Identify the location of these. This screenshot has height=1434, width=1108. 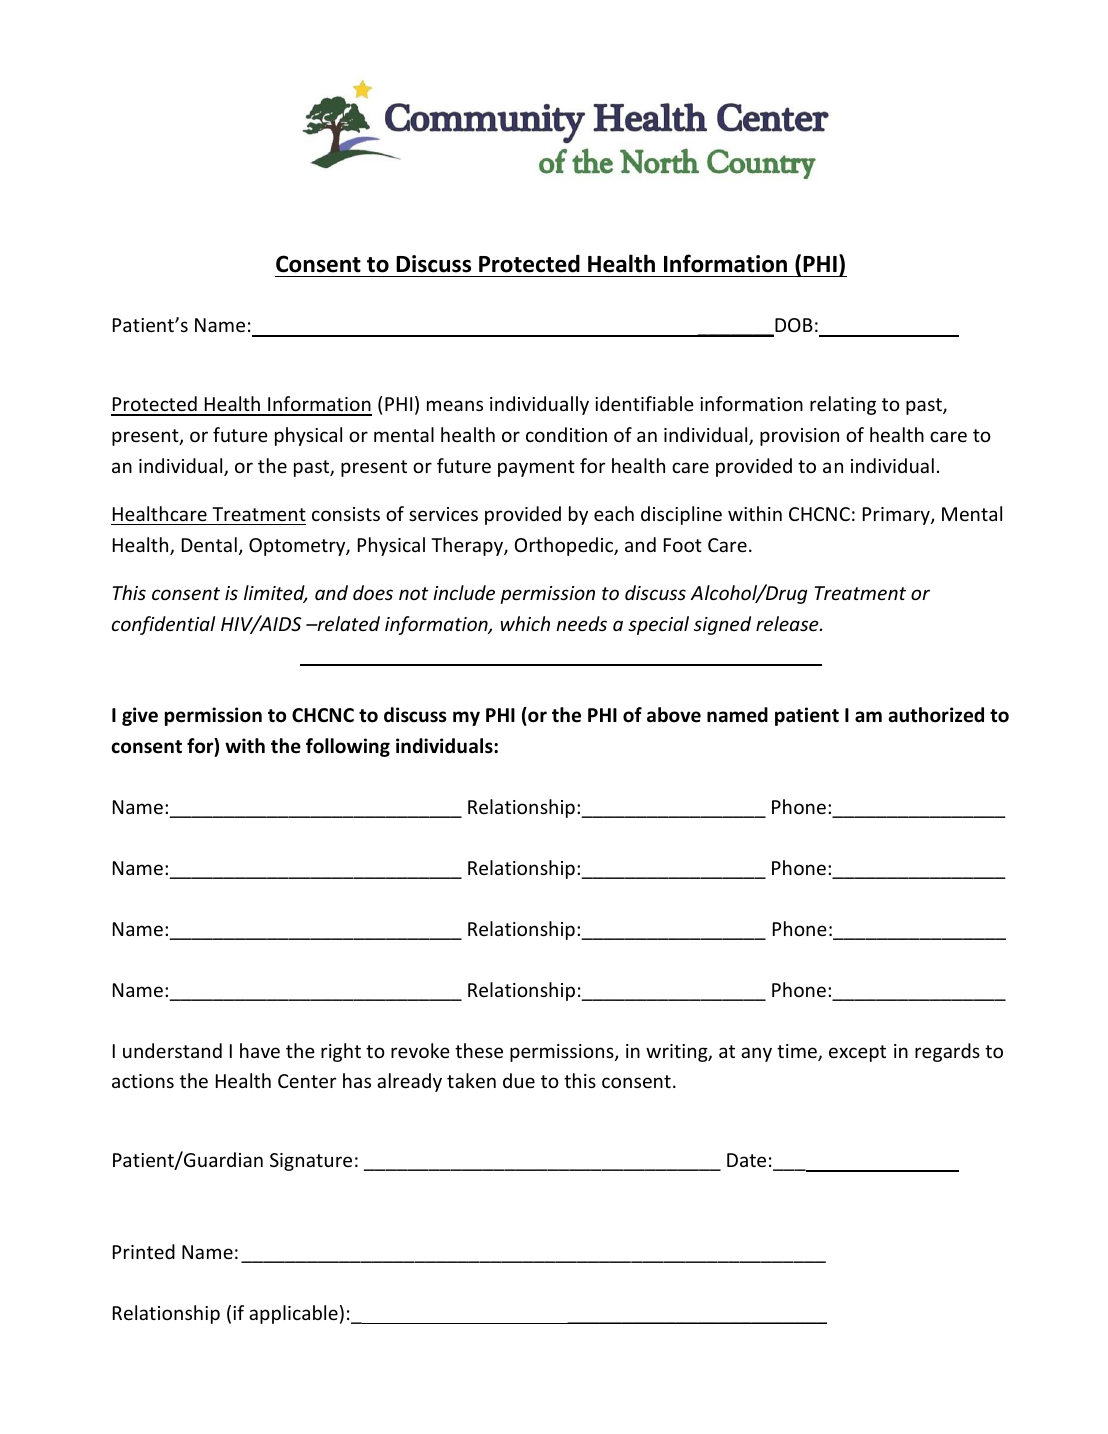
(479, 1050).
